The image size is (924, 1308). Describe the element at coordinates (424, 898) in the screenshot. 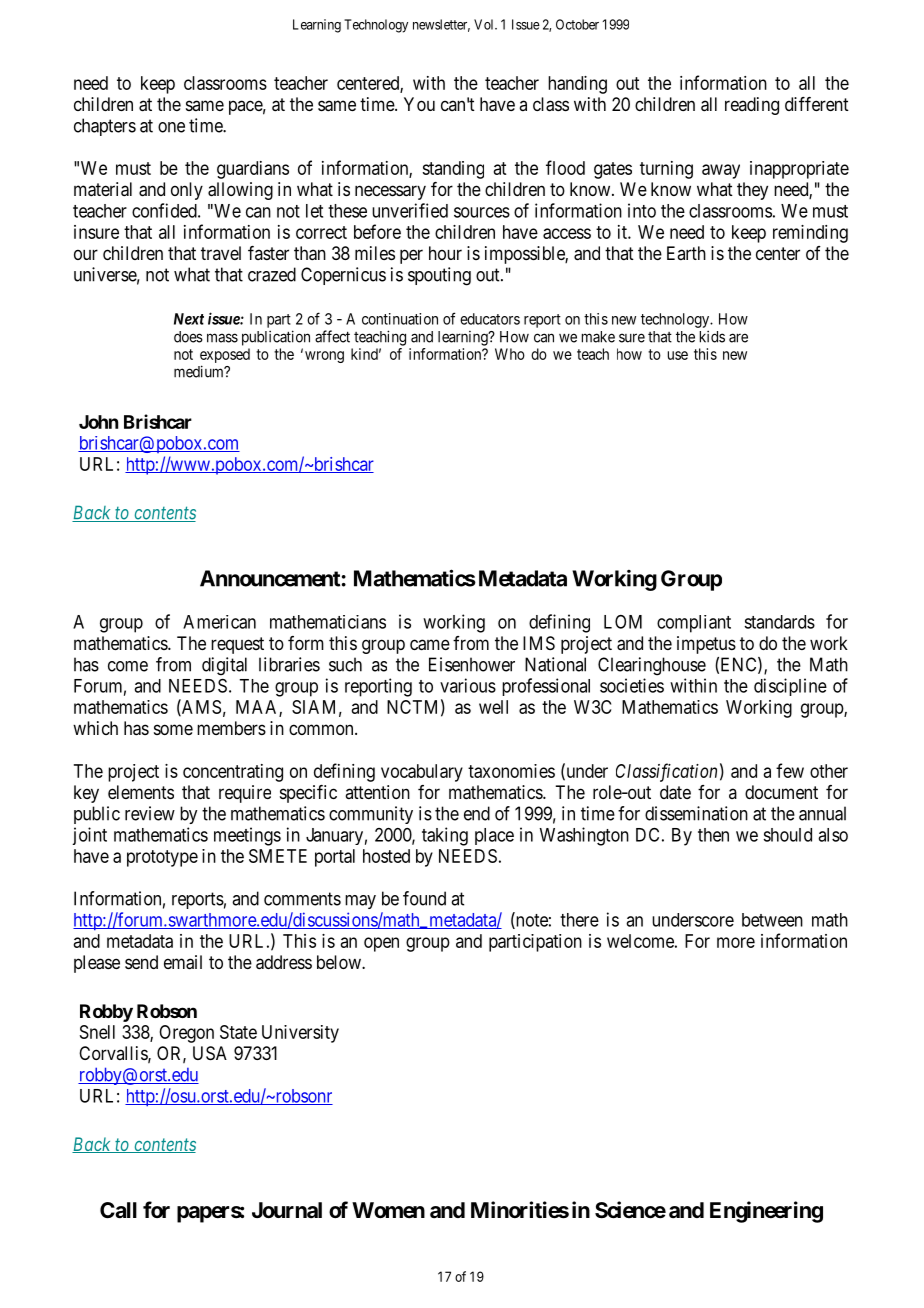

I see `found` at that location.
